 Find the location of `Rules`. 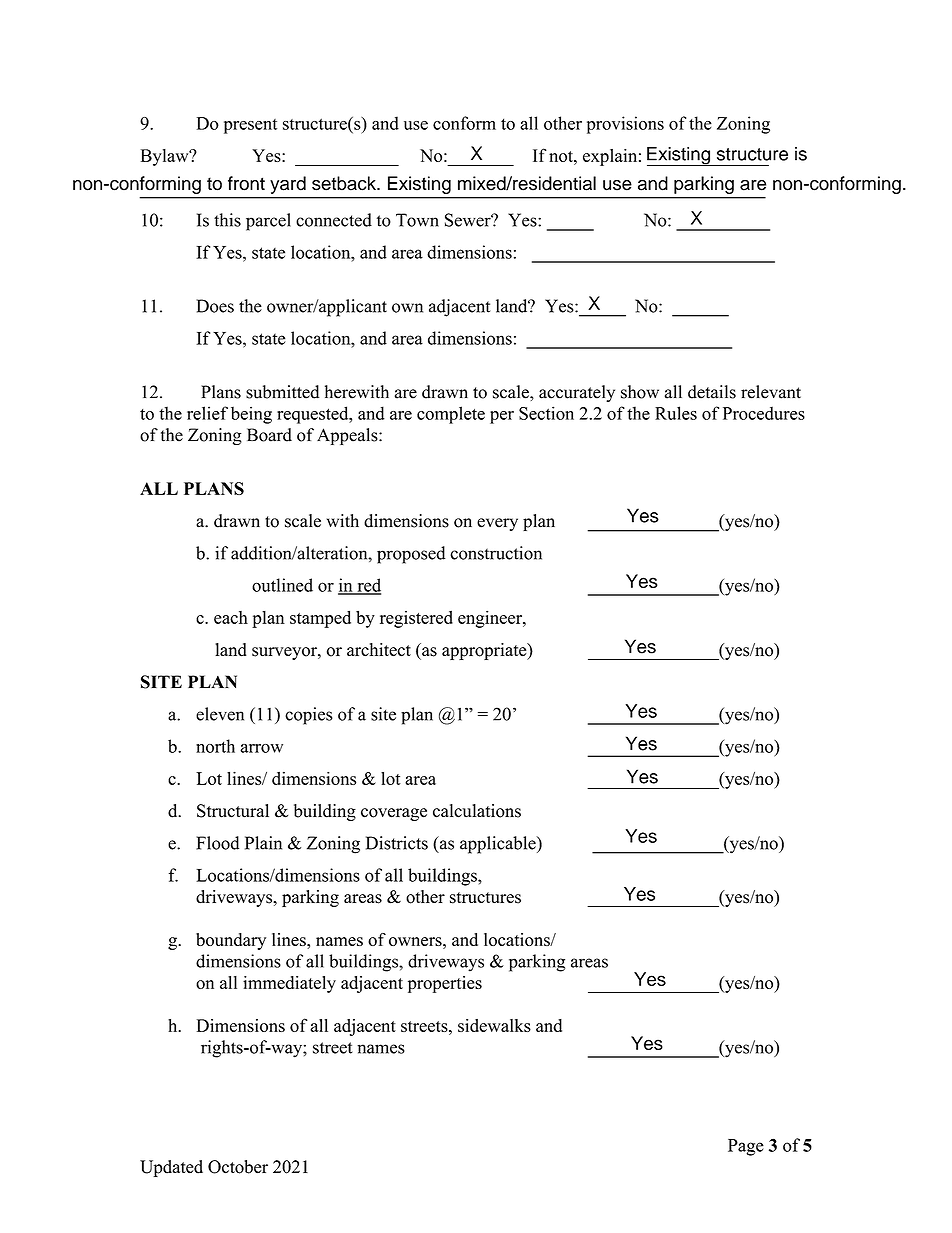

Rules is located at coordinates (676, 413).
